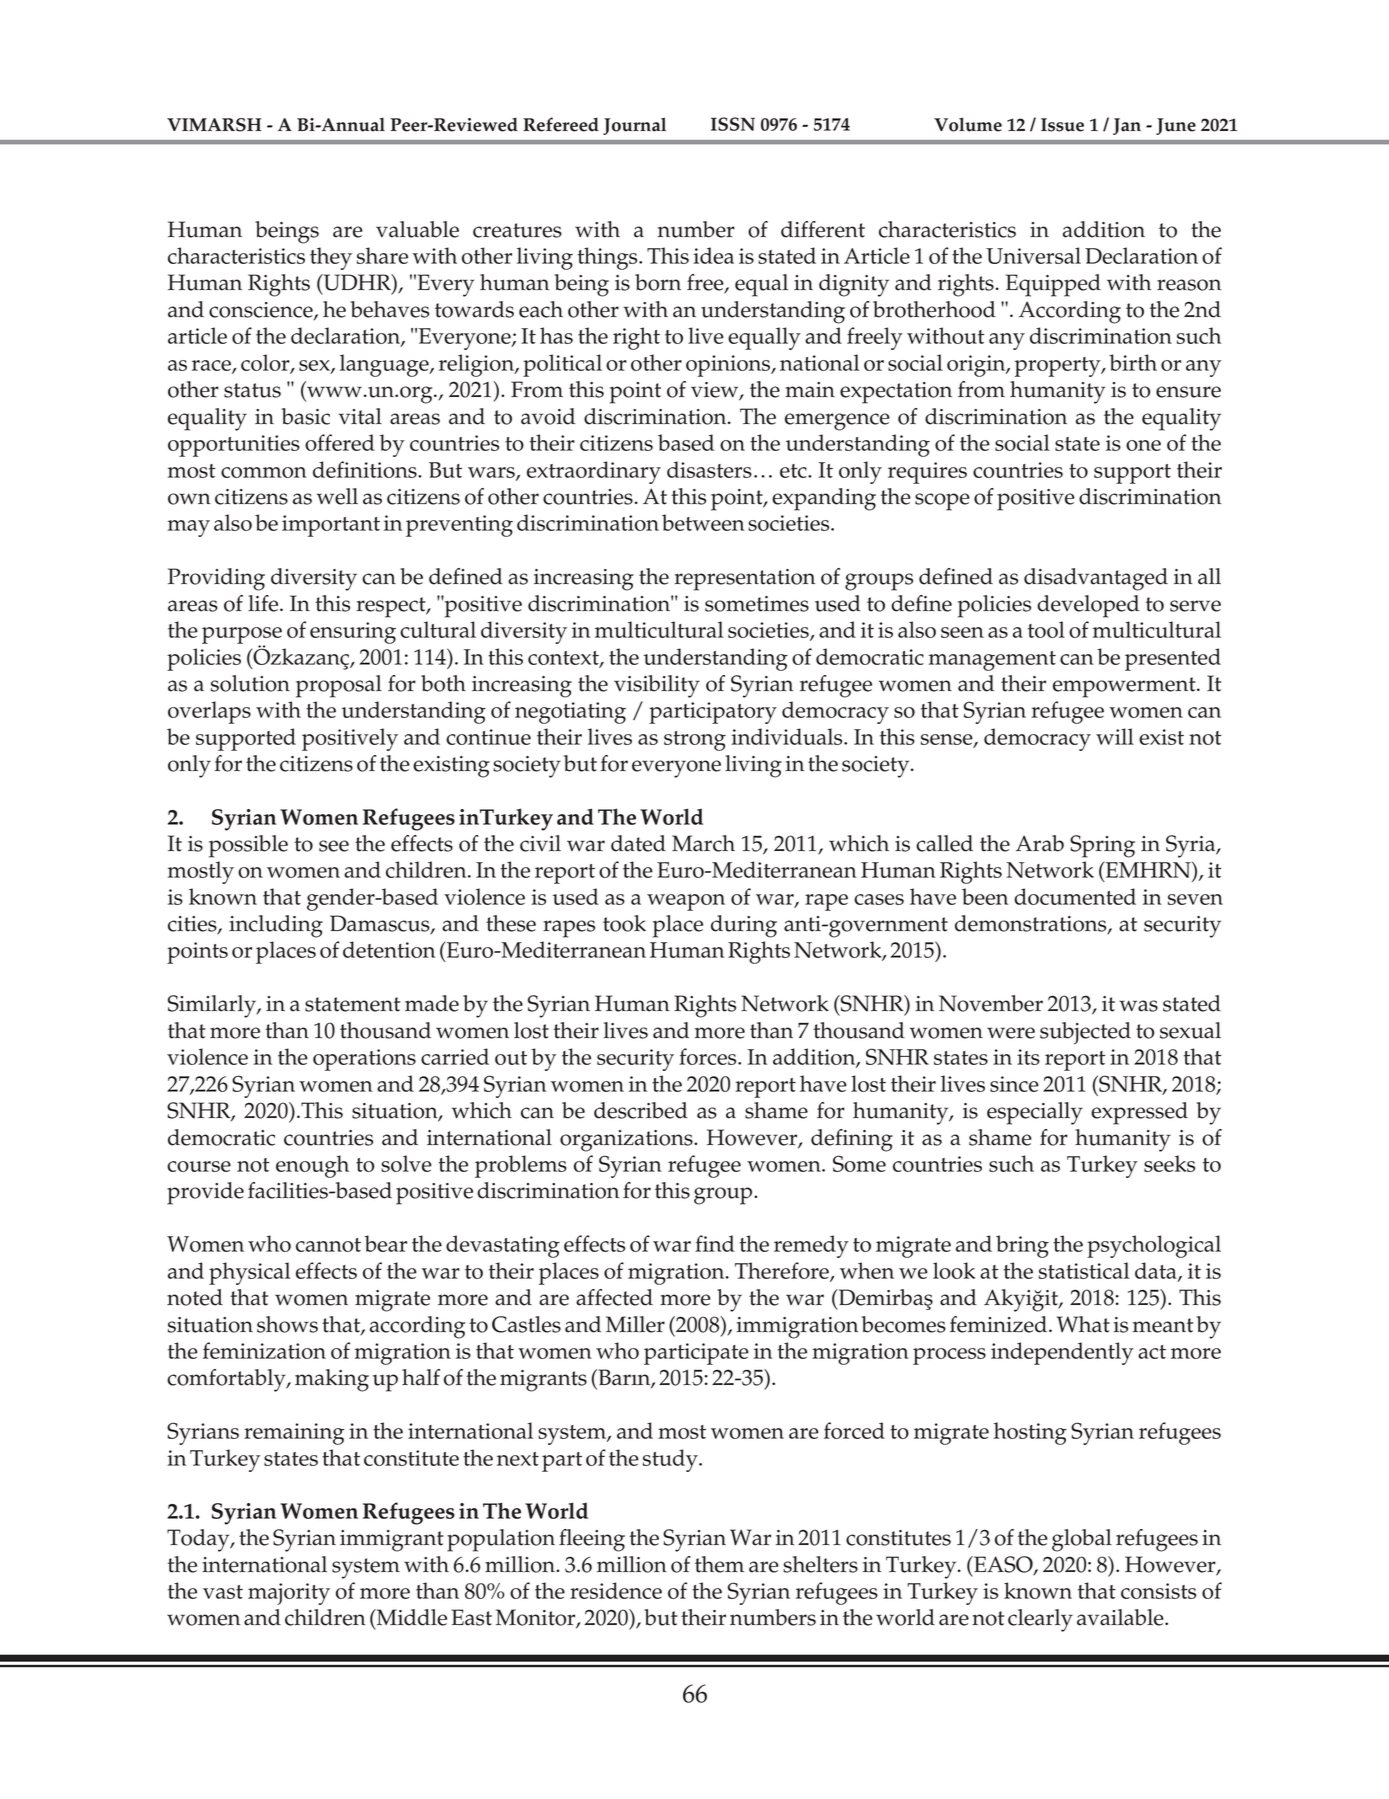 This document has width=1389, height=1799. Describe the element at coordinates (248, 846) in the document. I see `possible` at that location.
